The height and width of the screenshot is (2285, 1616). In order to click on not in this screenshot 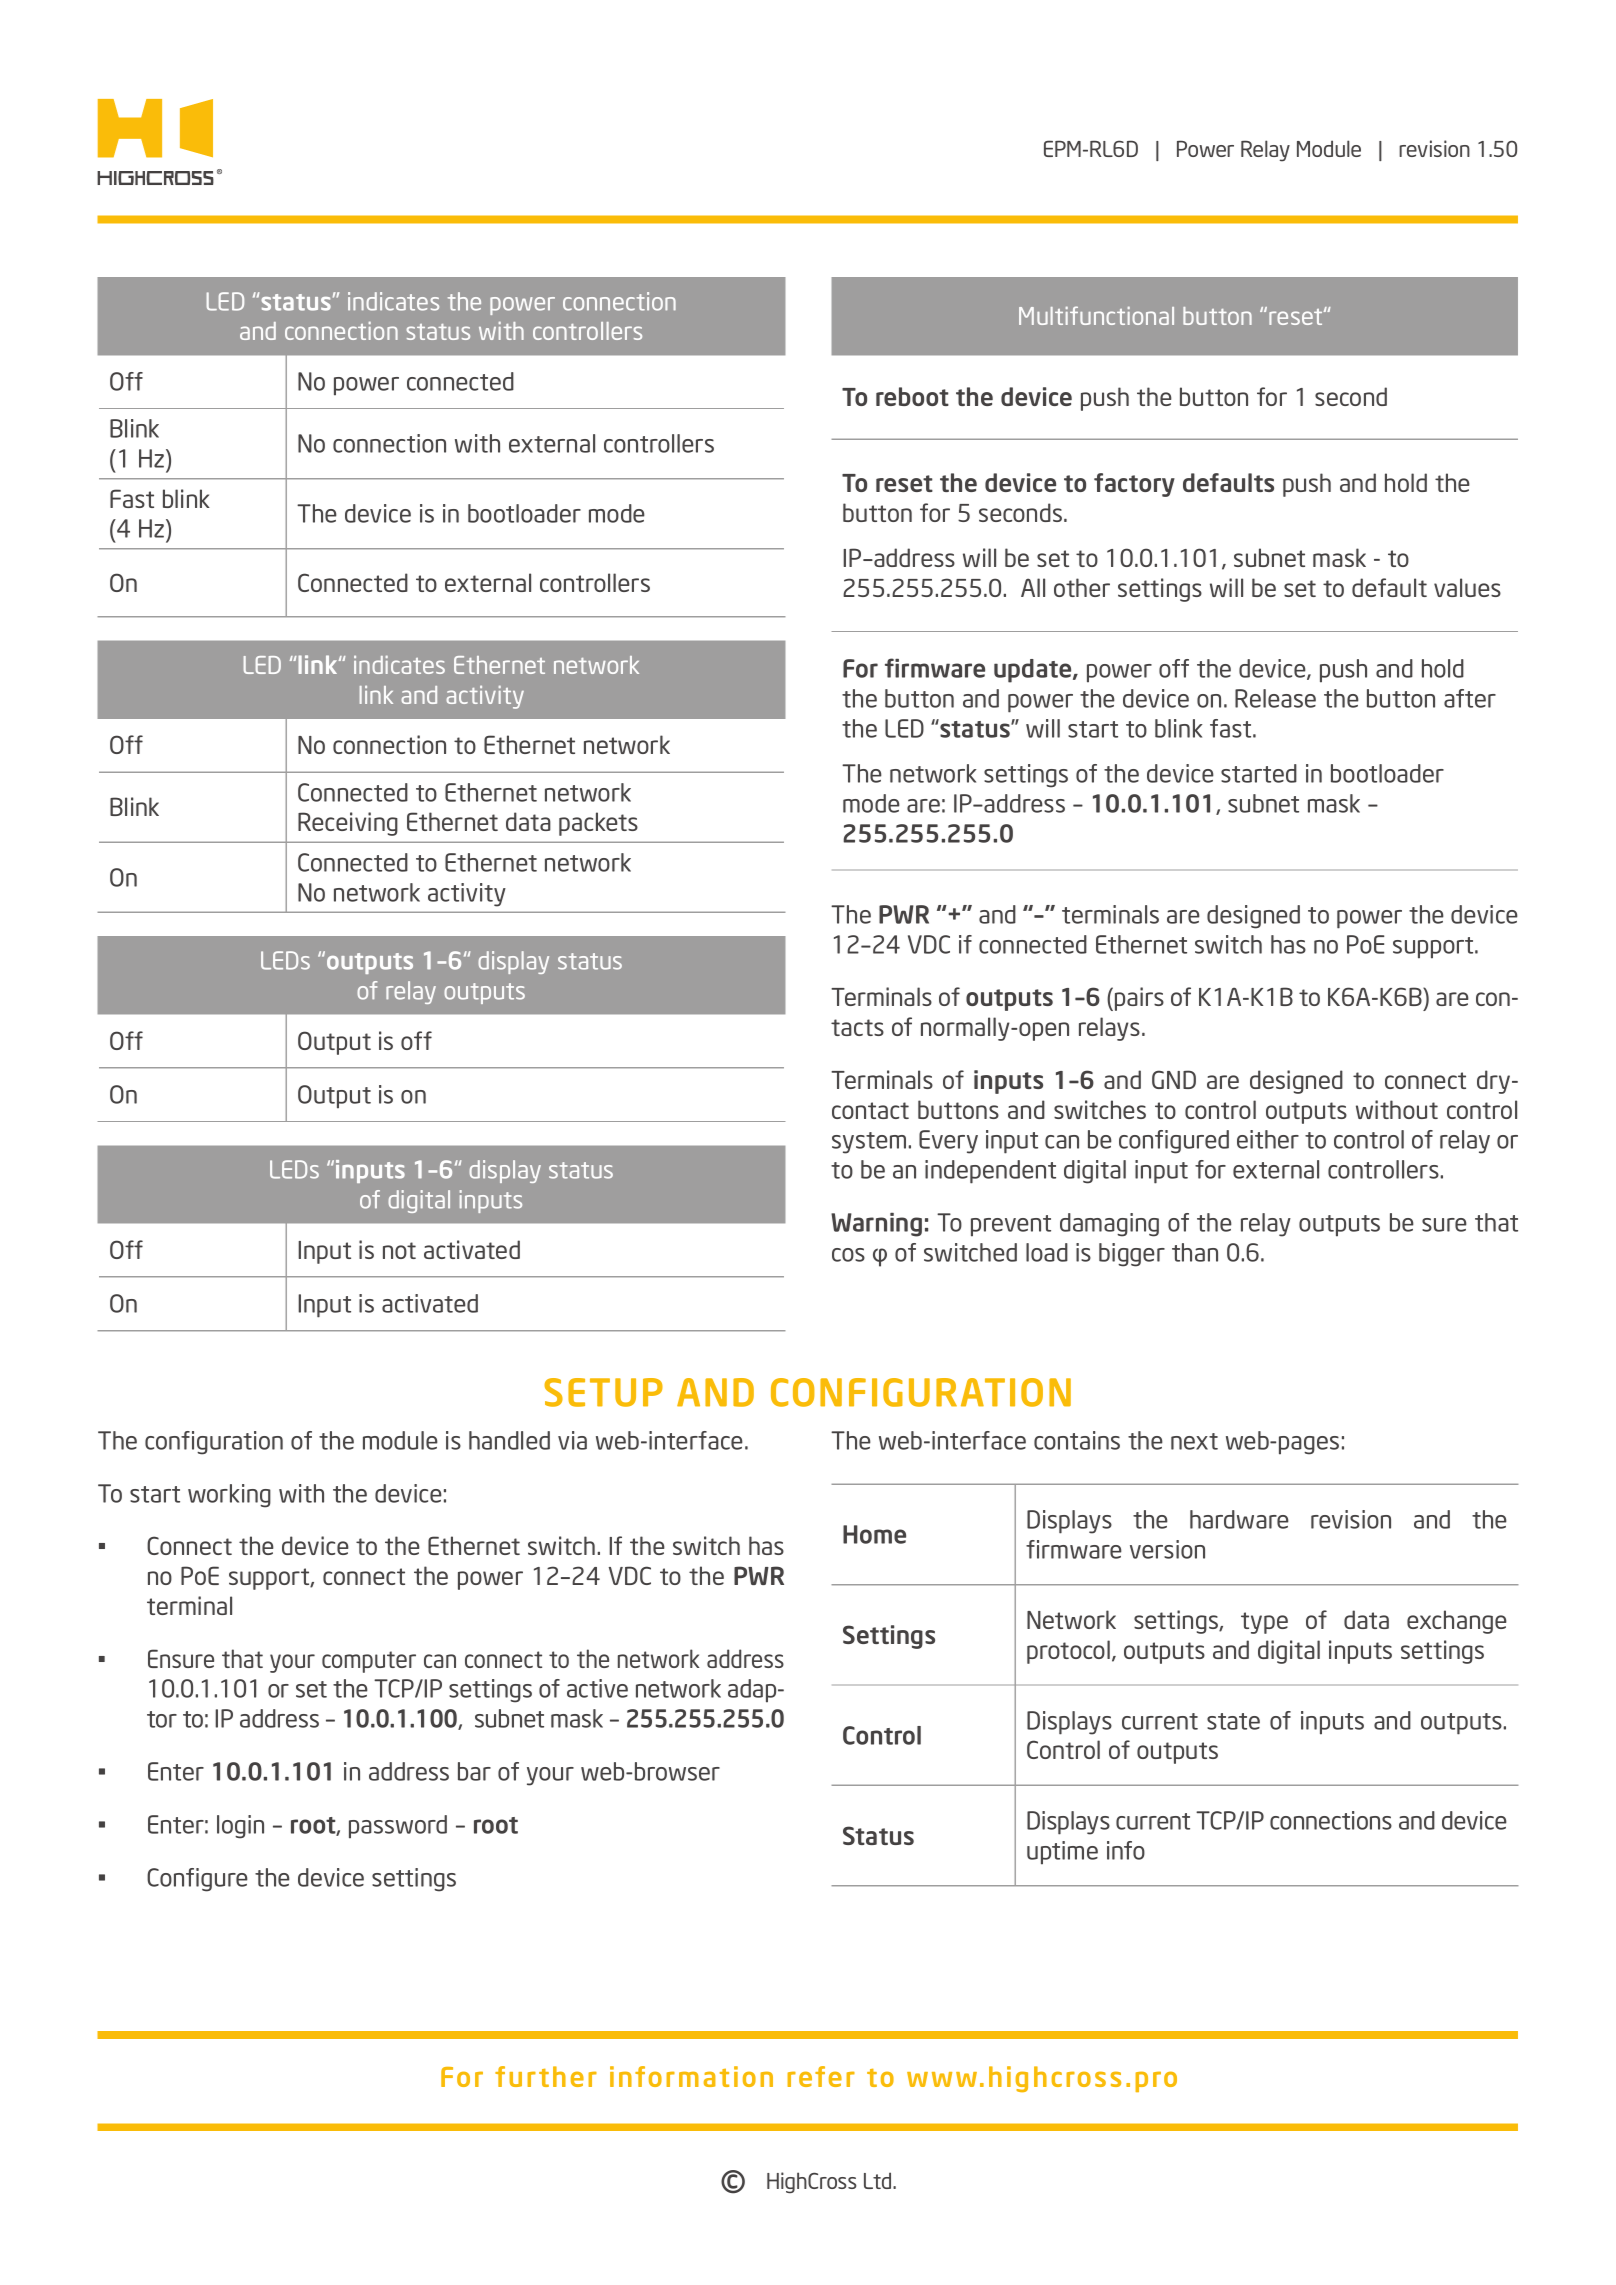, I will do `click(399, 1250)`.
